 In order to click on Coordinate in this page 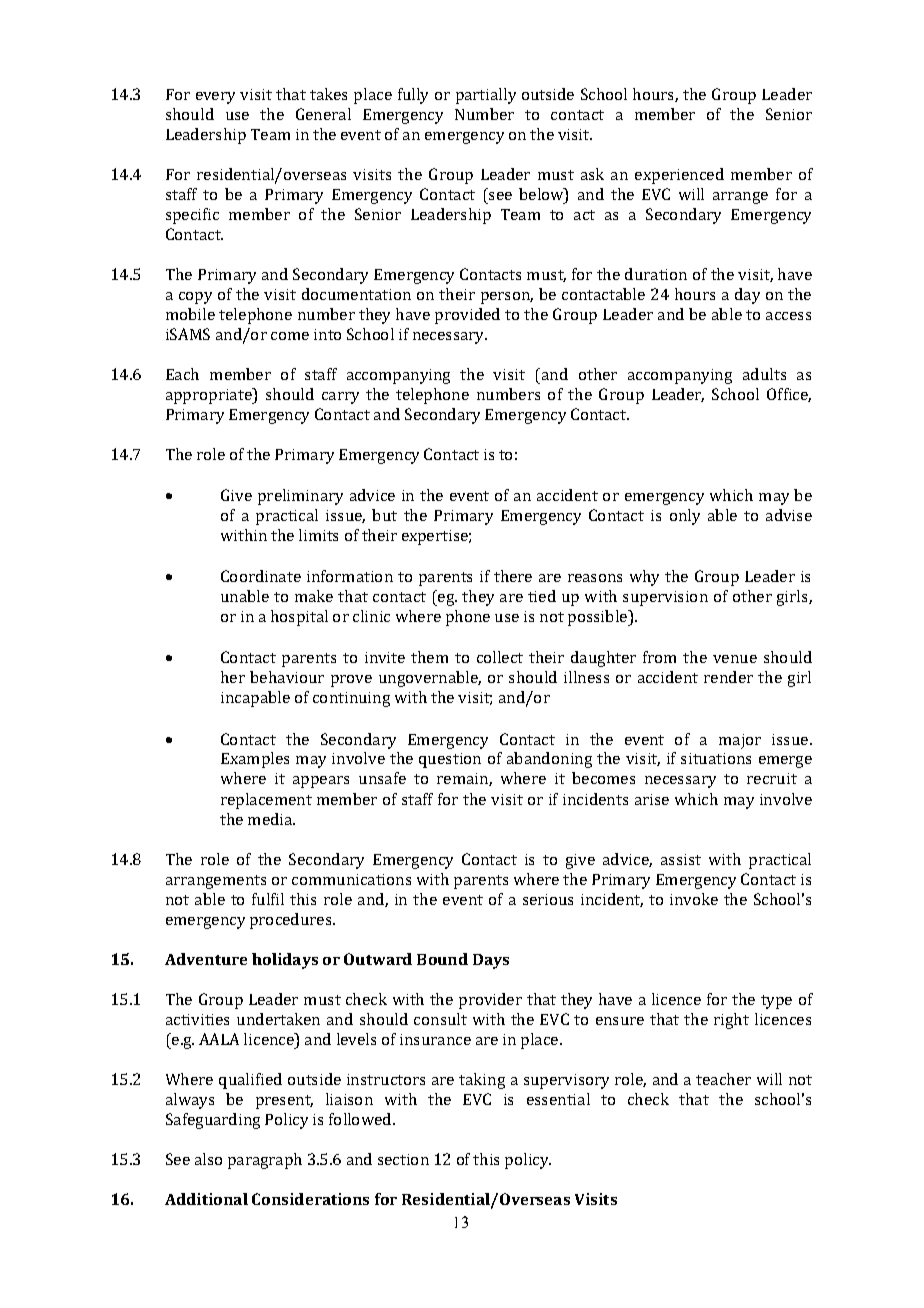, I will do `click(261, 576)`.
